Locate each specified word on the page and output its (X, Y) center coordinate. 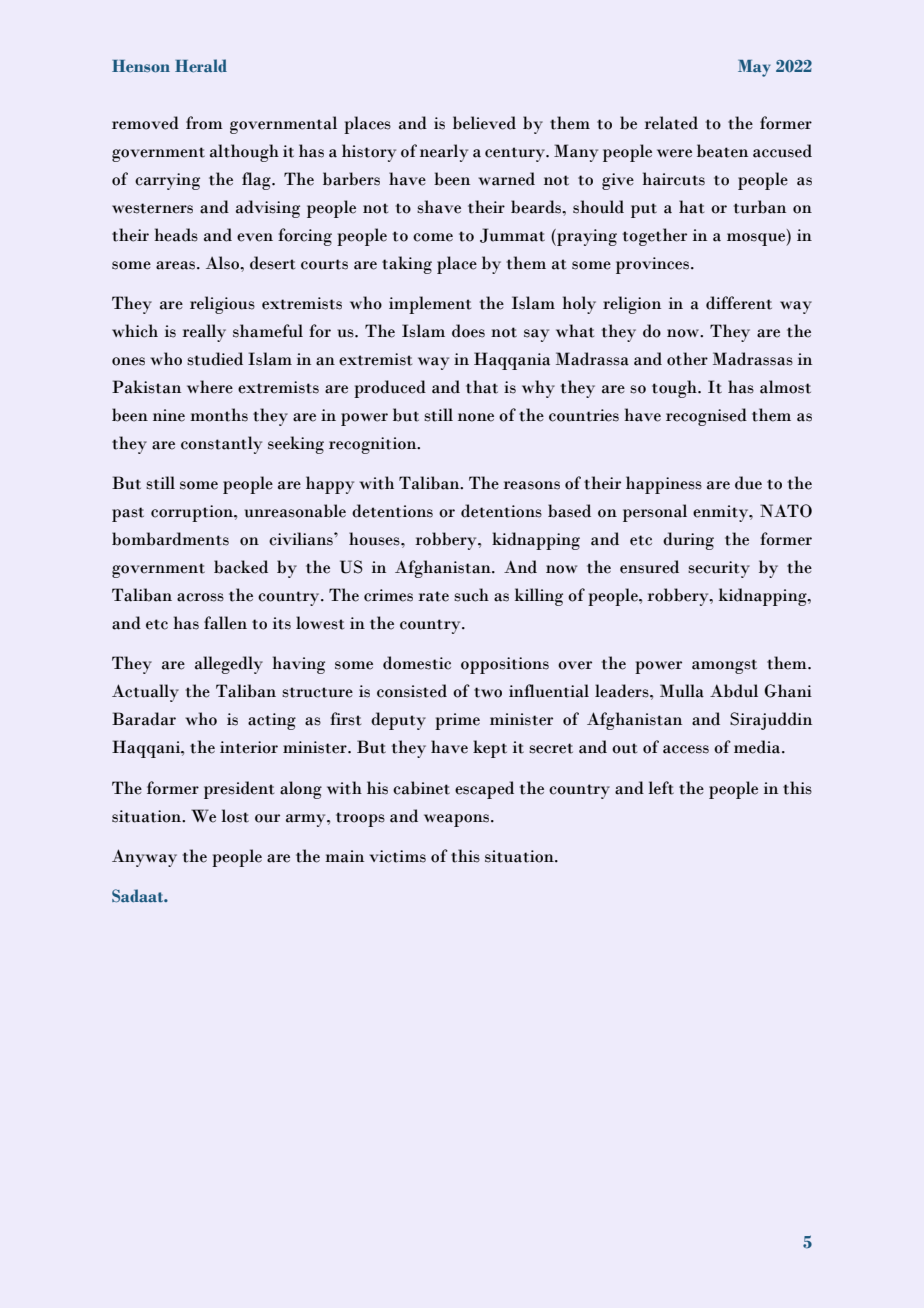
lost (235, 816)
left (661, 788)
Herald (201, 66)
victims (397, 856)
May (754, 68)
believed (484, 123)
